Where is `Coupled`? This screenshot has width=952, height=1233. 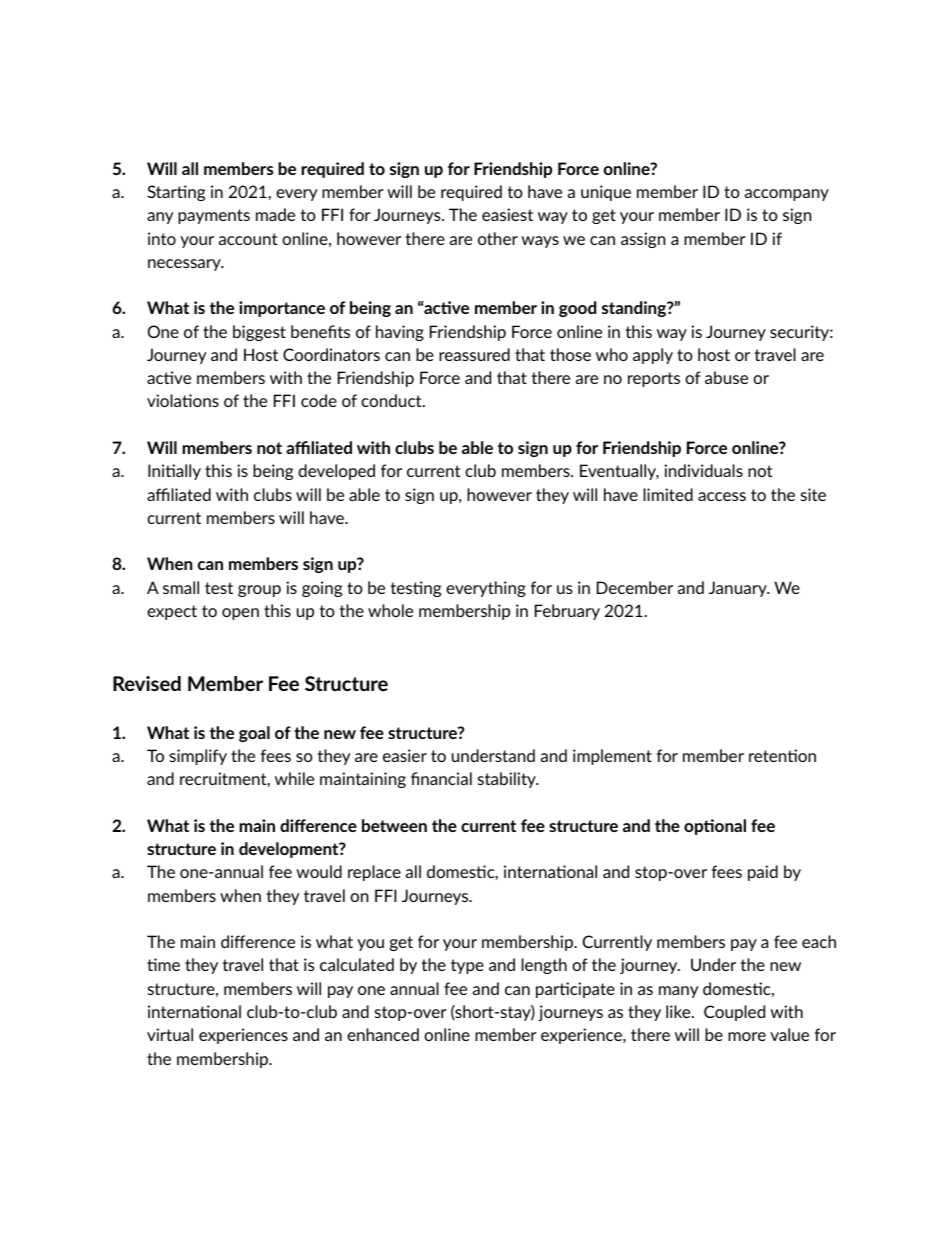
Coupled is located at coordinates (734, 1013).
